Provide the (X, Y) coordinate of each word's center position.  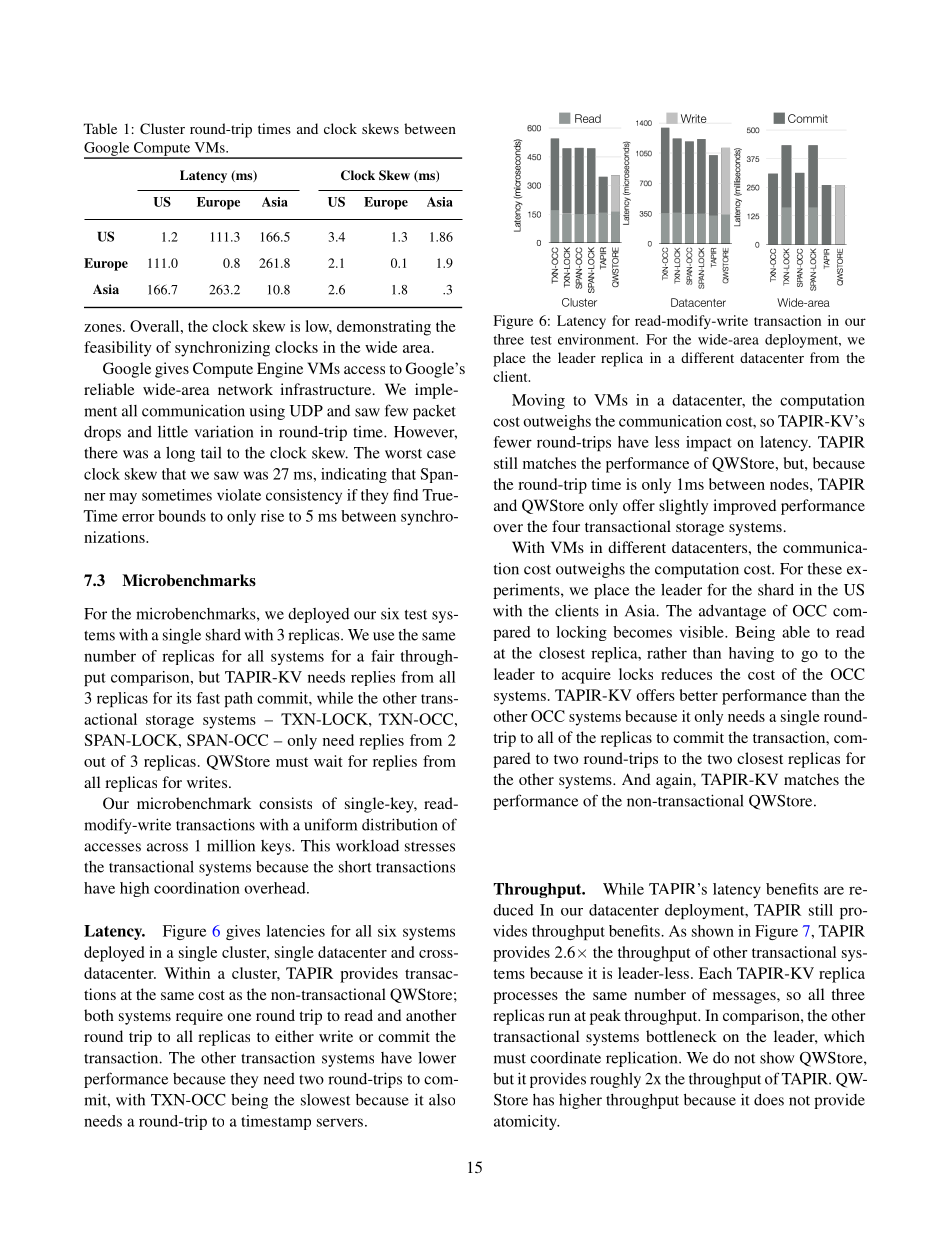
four (566, 526)
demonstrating (384, 328)
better (699, 695)
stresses (430, 847)
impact (709, 443)
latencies (295, 931)
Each (715, 973)
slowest (325, 1100)
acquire (586, 676)
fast (208, 698)
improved (744, 507)
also (442, 1100)
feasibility (118, 349)
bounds (182, 516)
